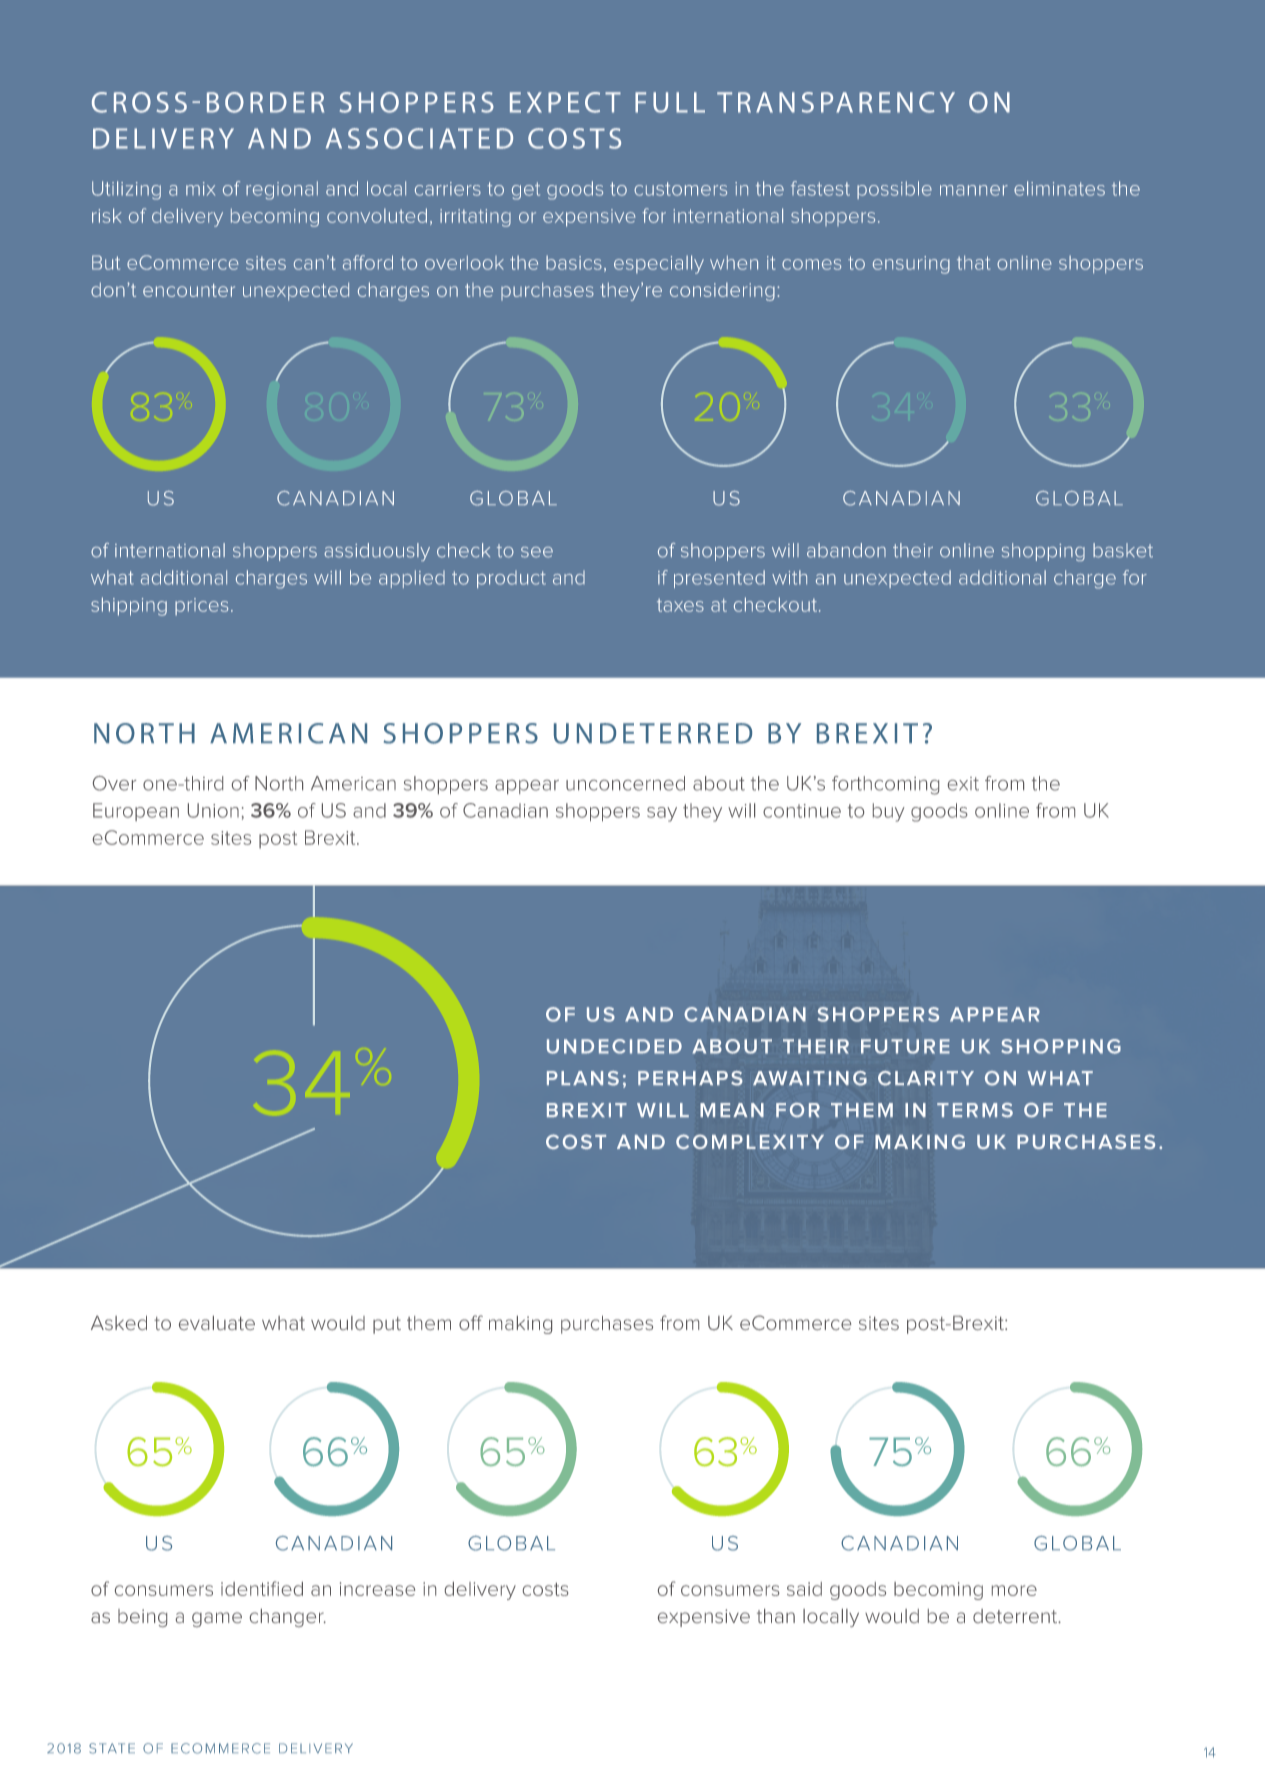 The height and width of the page is (1789, 1265). What do you see at coordinates (889, 812) in the page?
I see `buy` at bounding box center [889, 812].
